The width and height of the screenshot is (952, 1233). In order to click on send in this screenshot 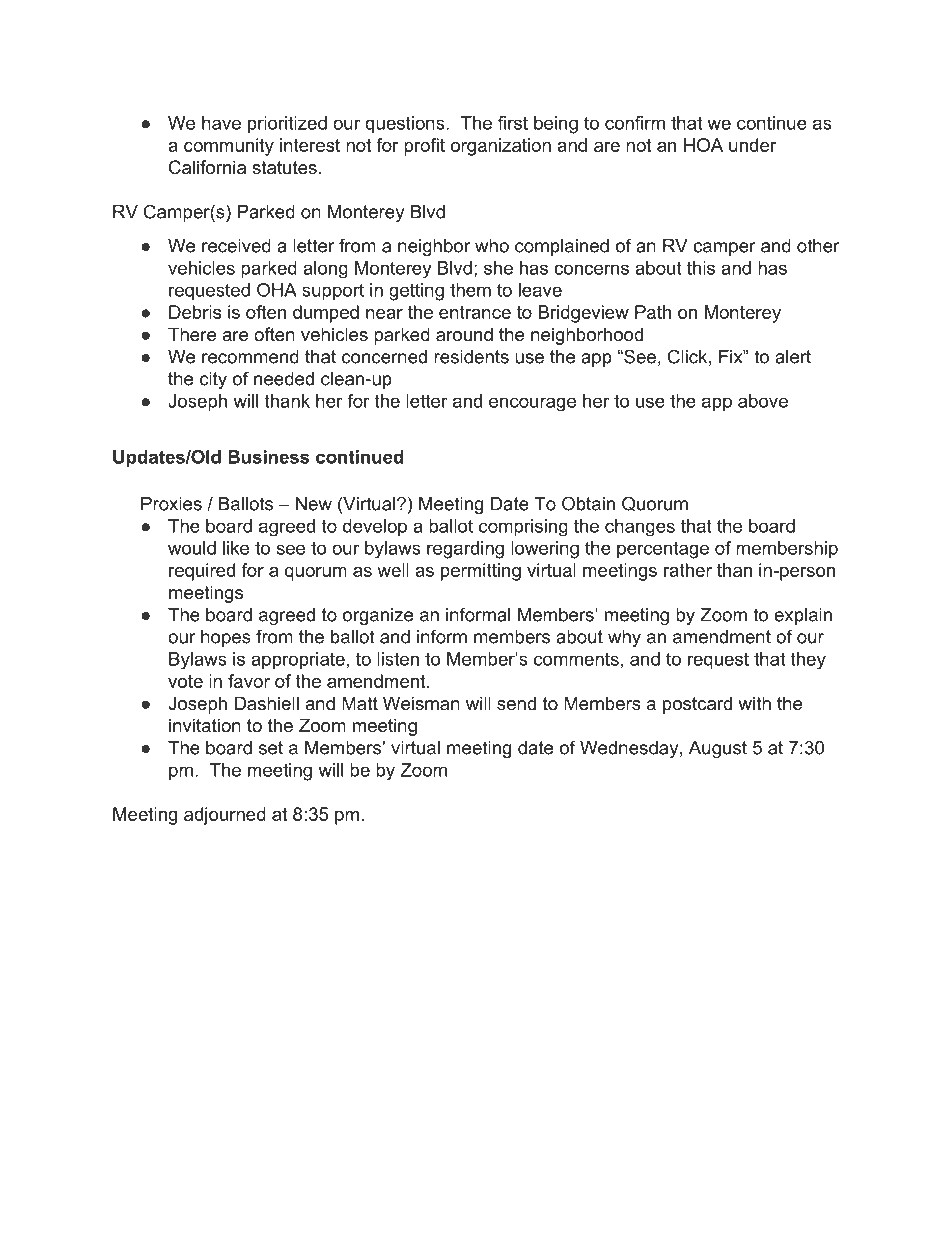, I will do `click(516, 703)`.
